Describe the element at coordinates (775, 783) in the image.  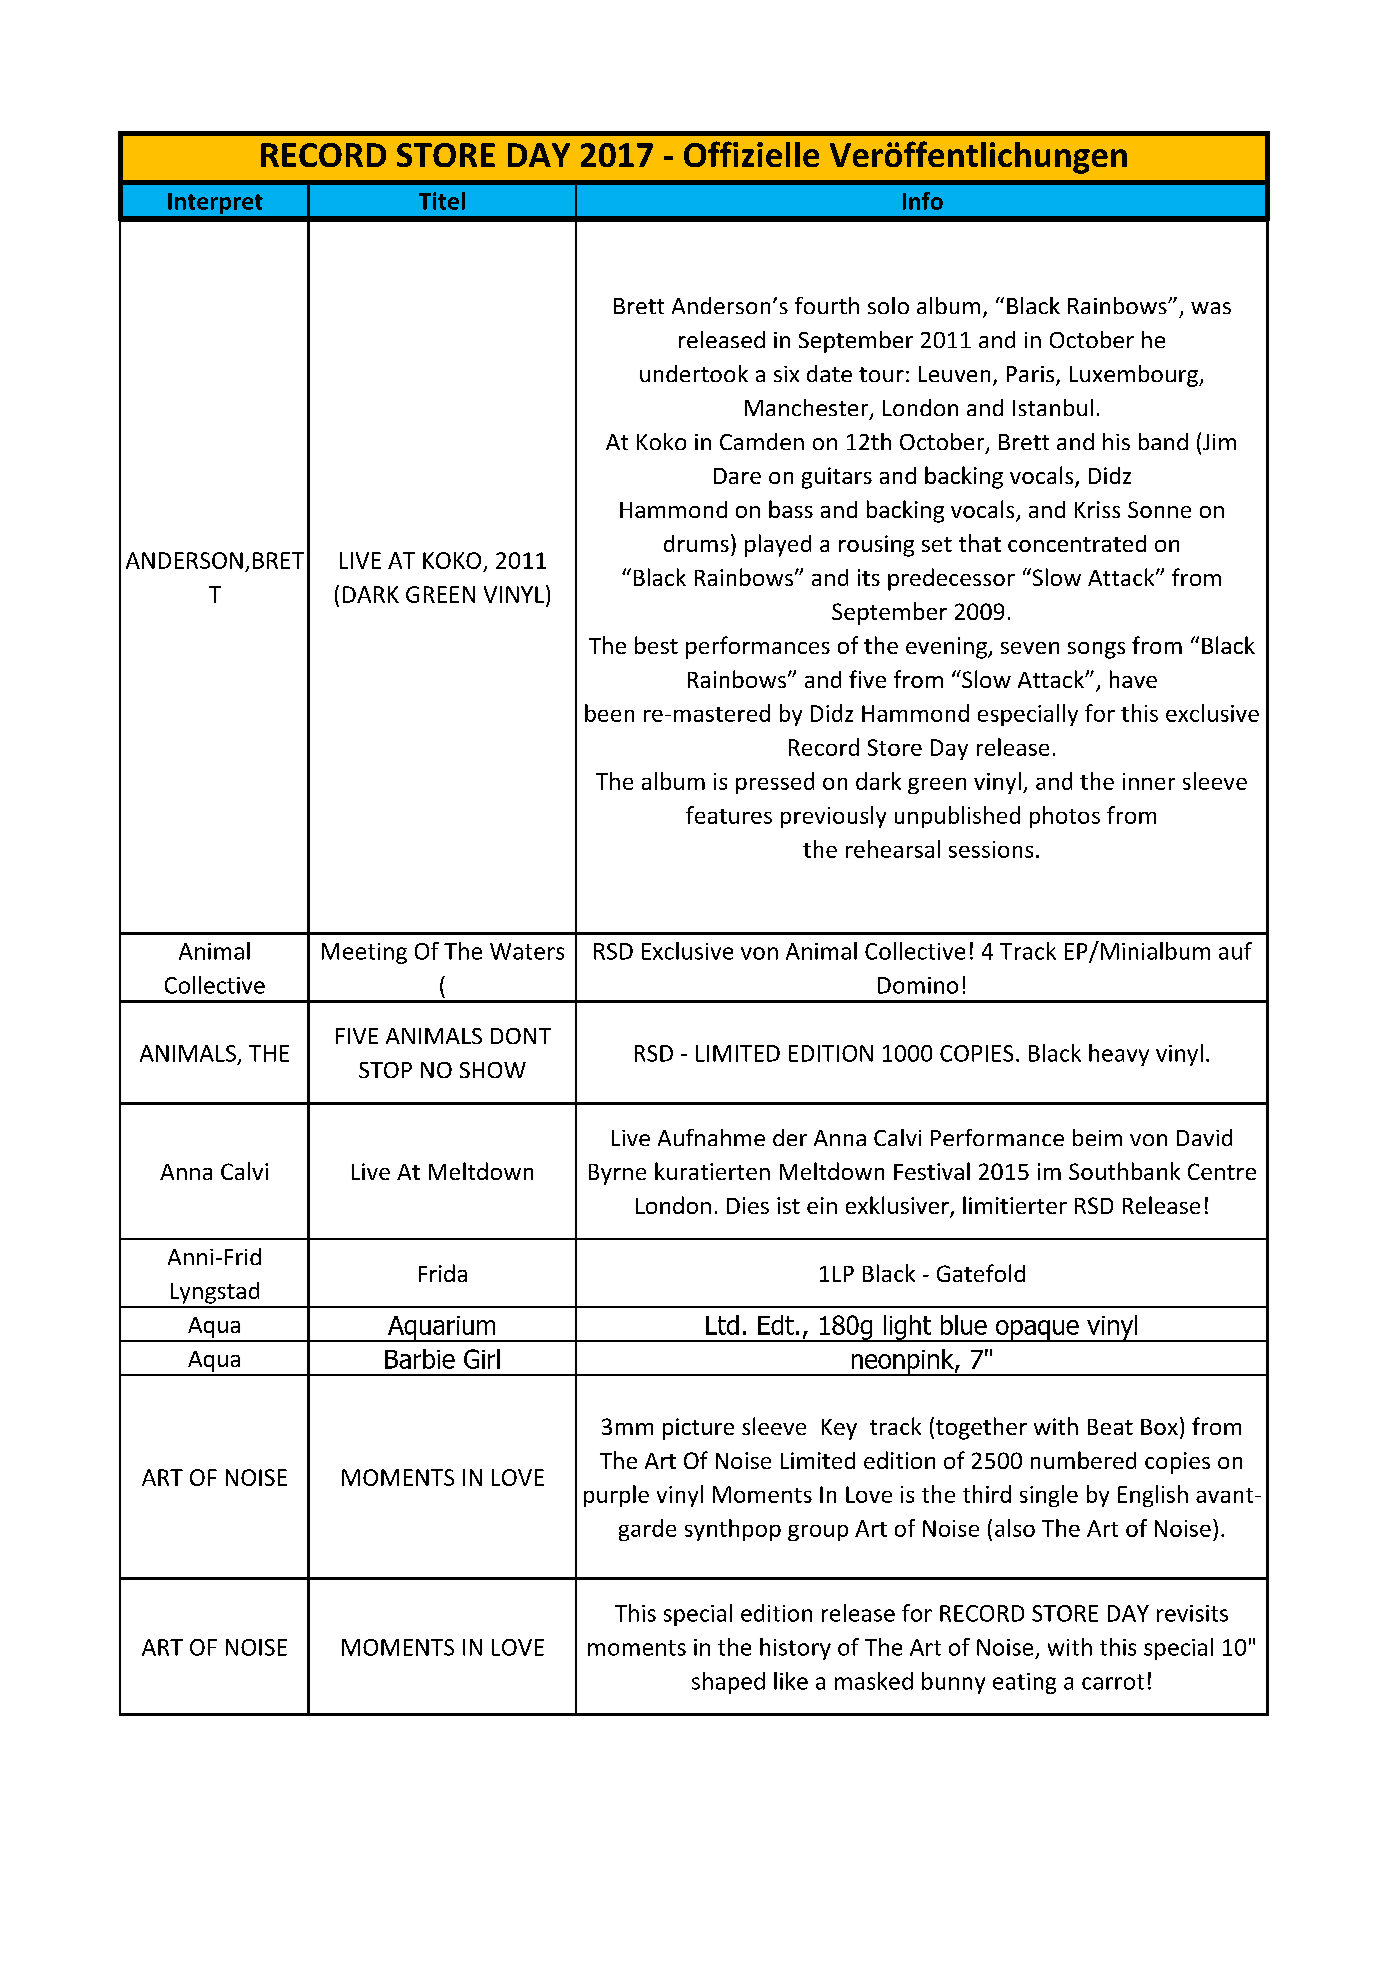
I see `pressed` at that location.
